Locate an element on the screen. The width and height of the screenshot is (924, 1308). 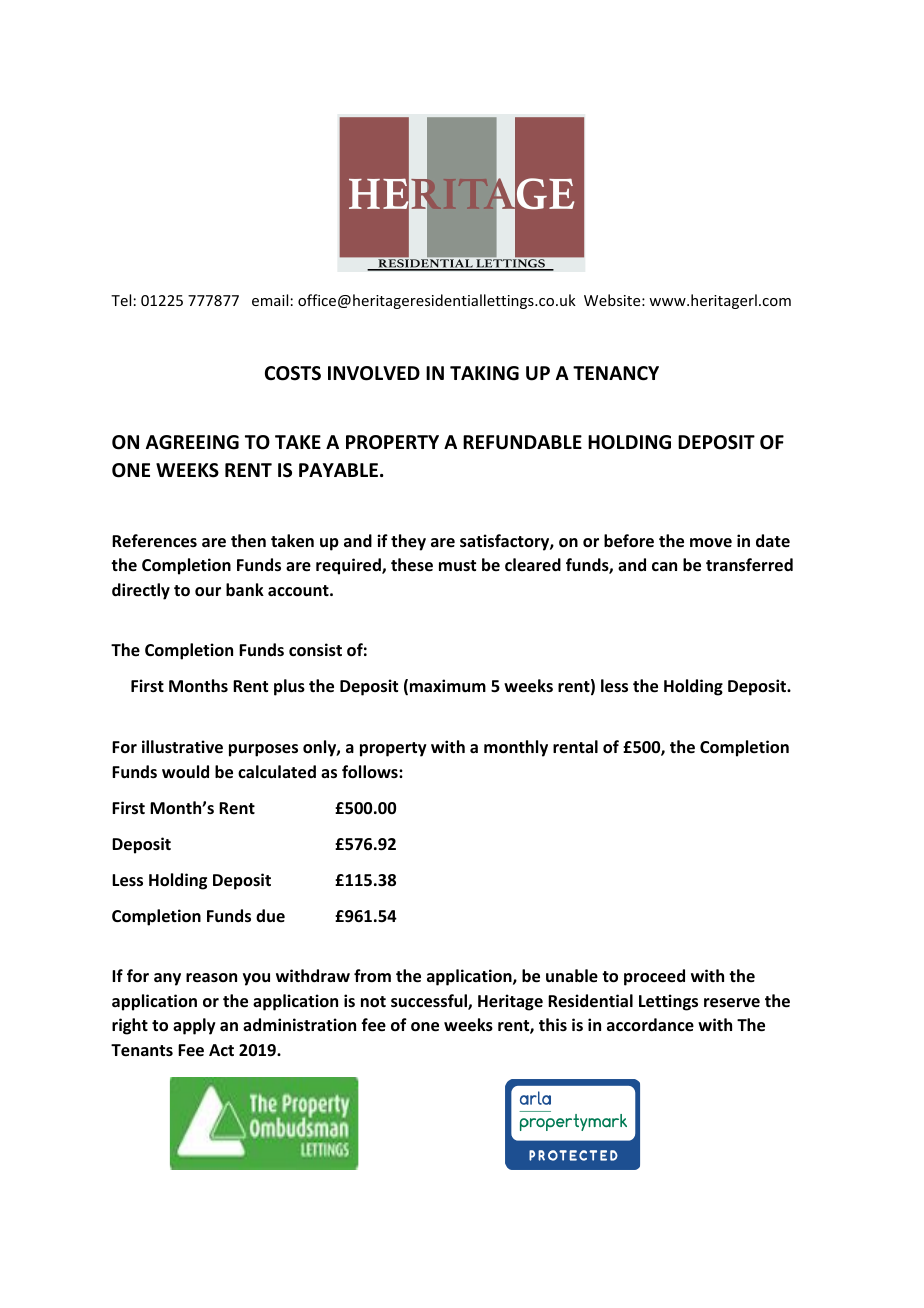
plus is located at coordinates (289, 687).
